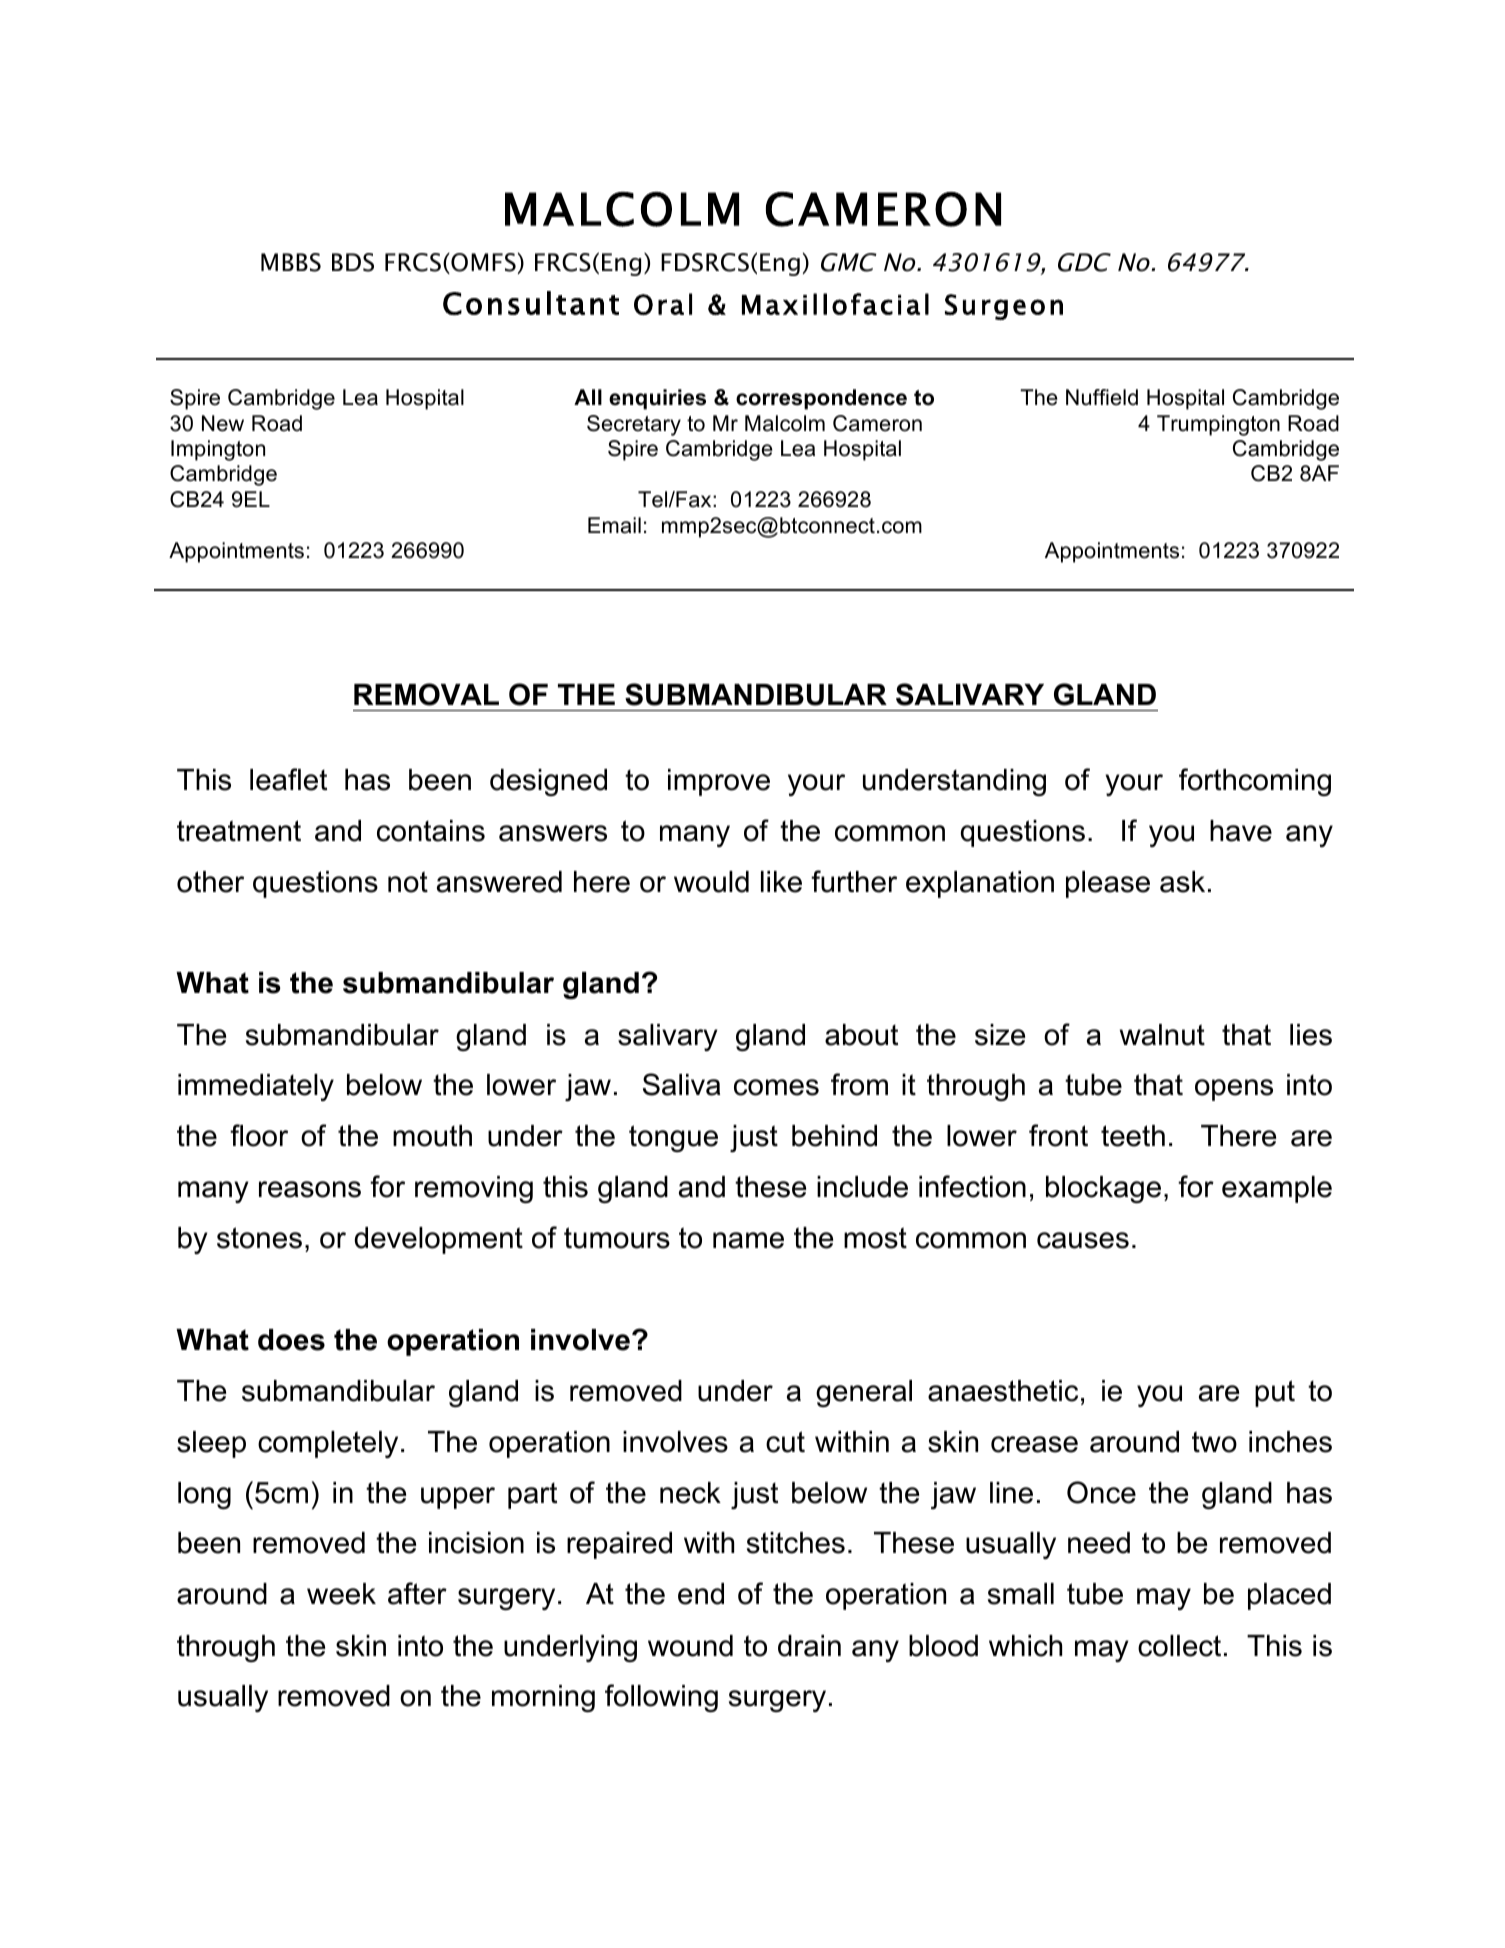 This screenshot has height=1948, width=1505. What do you see at coordinates (861, 1035) in the screenshot?
I see `about` at bounding box center [861, 1035].
